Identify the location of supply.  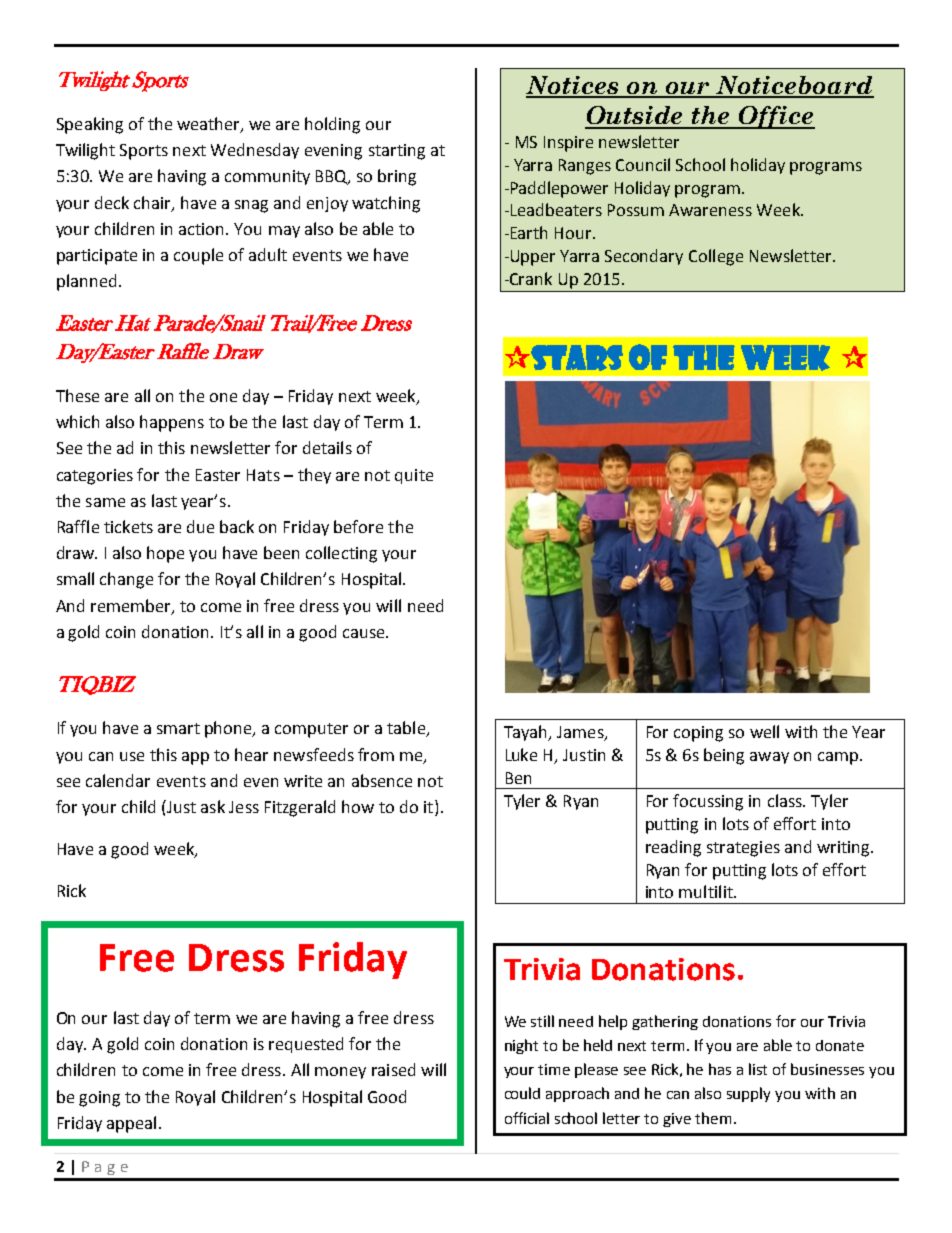
(748, 1094).
